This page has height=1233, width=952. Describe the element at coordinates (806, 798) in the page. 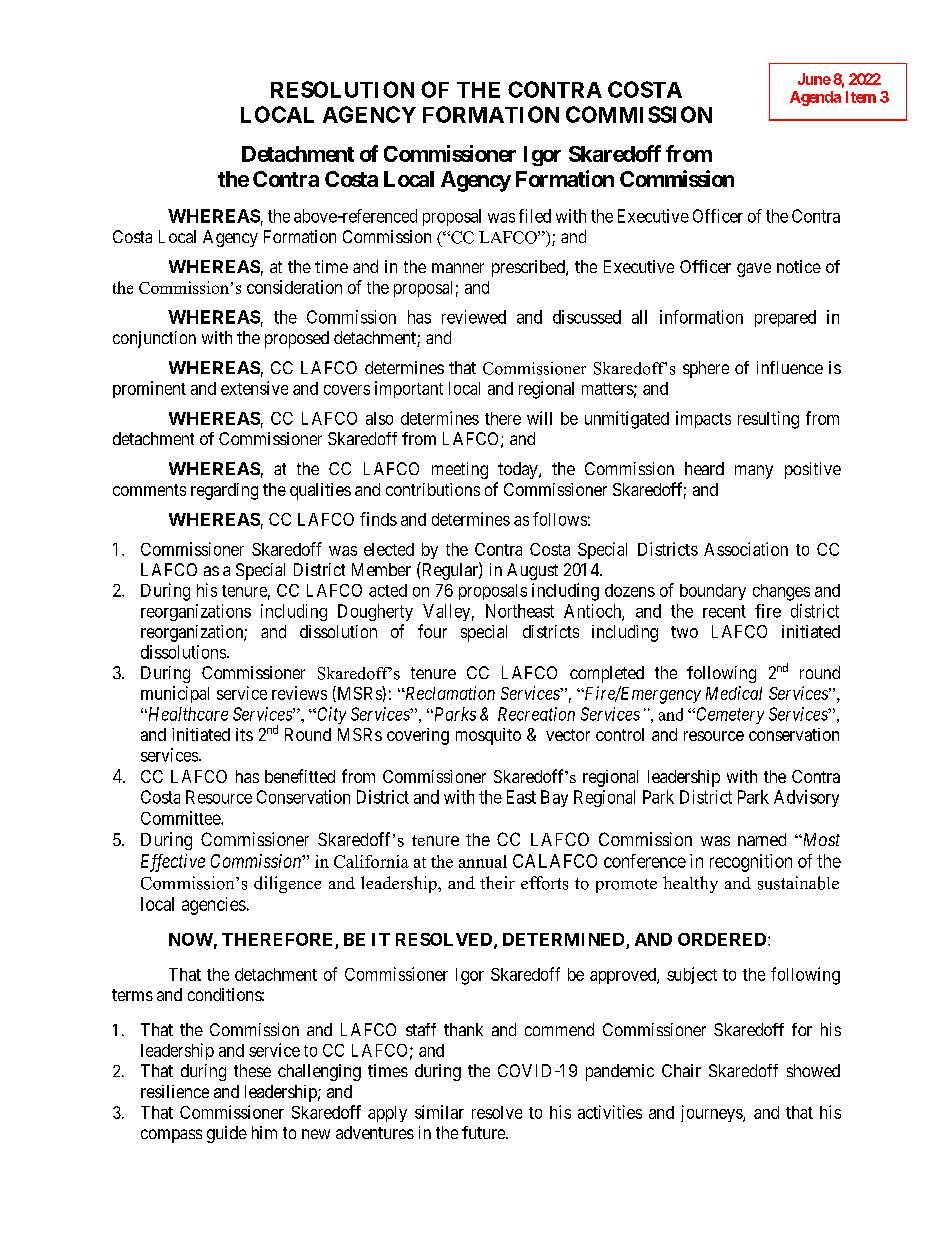

I see `Advisory` at that location.
